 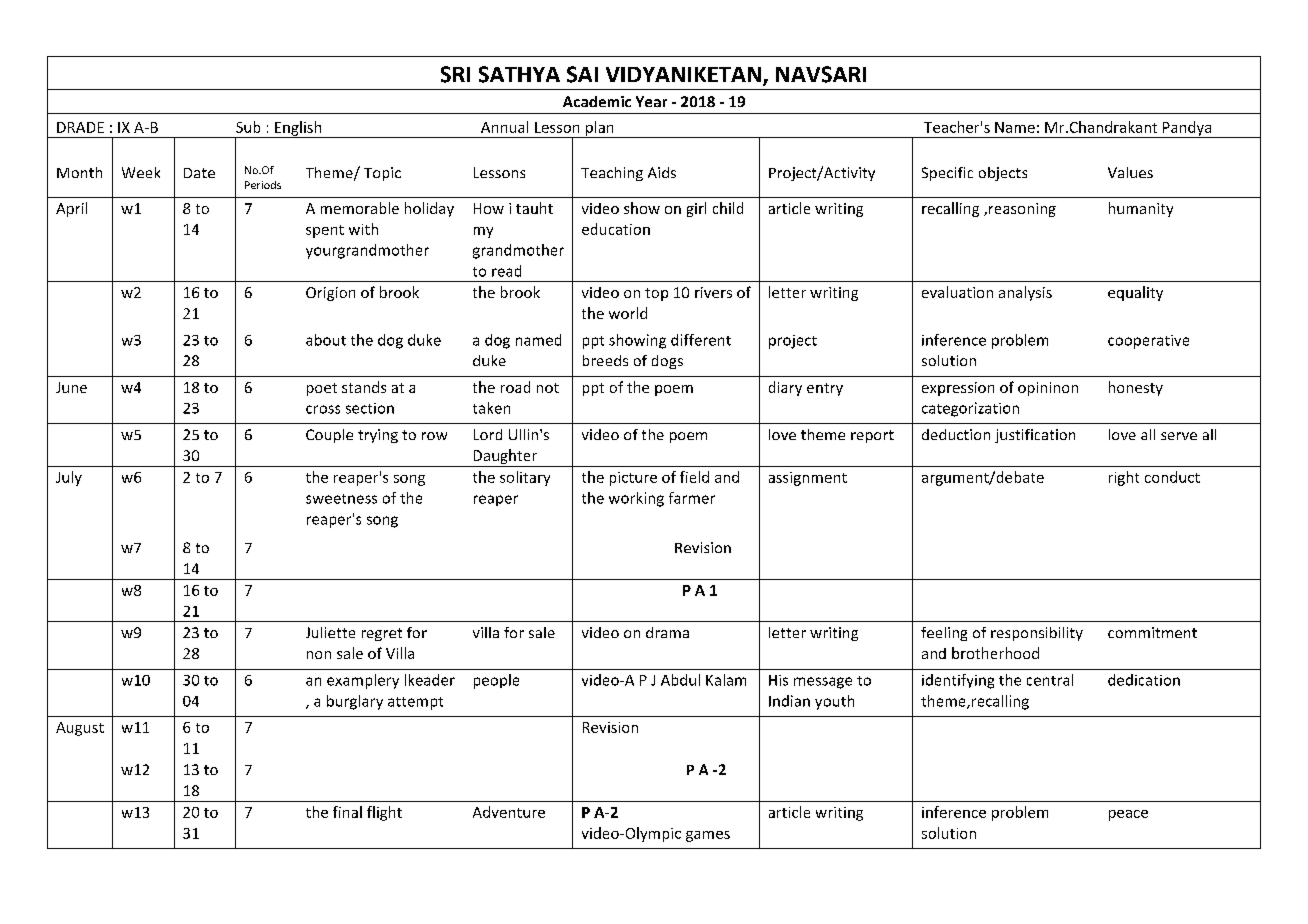 I want to click on peace, so click(x=1128, y=815).
